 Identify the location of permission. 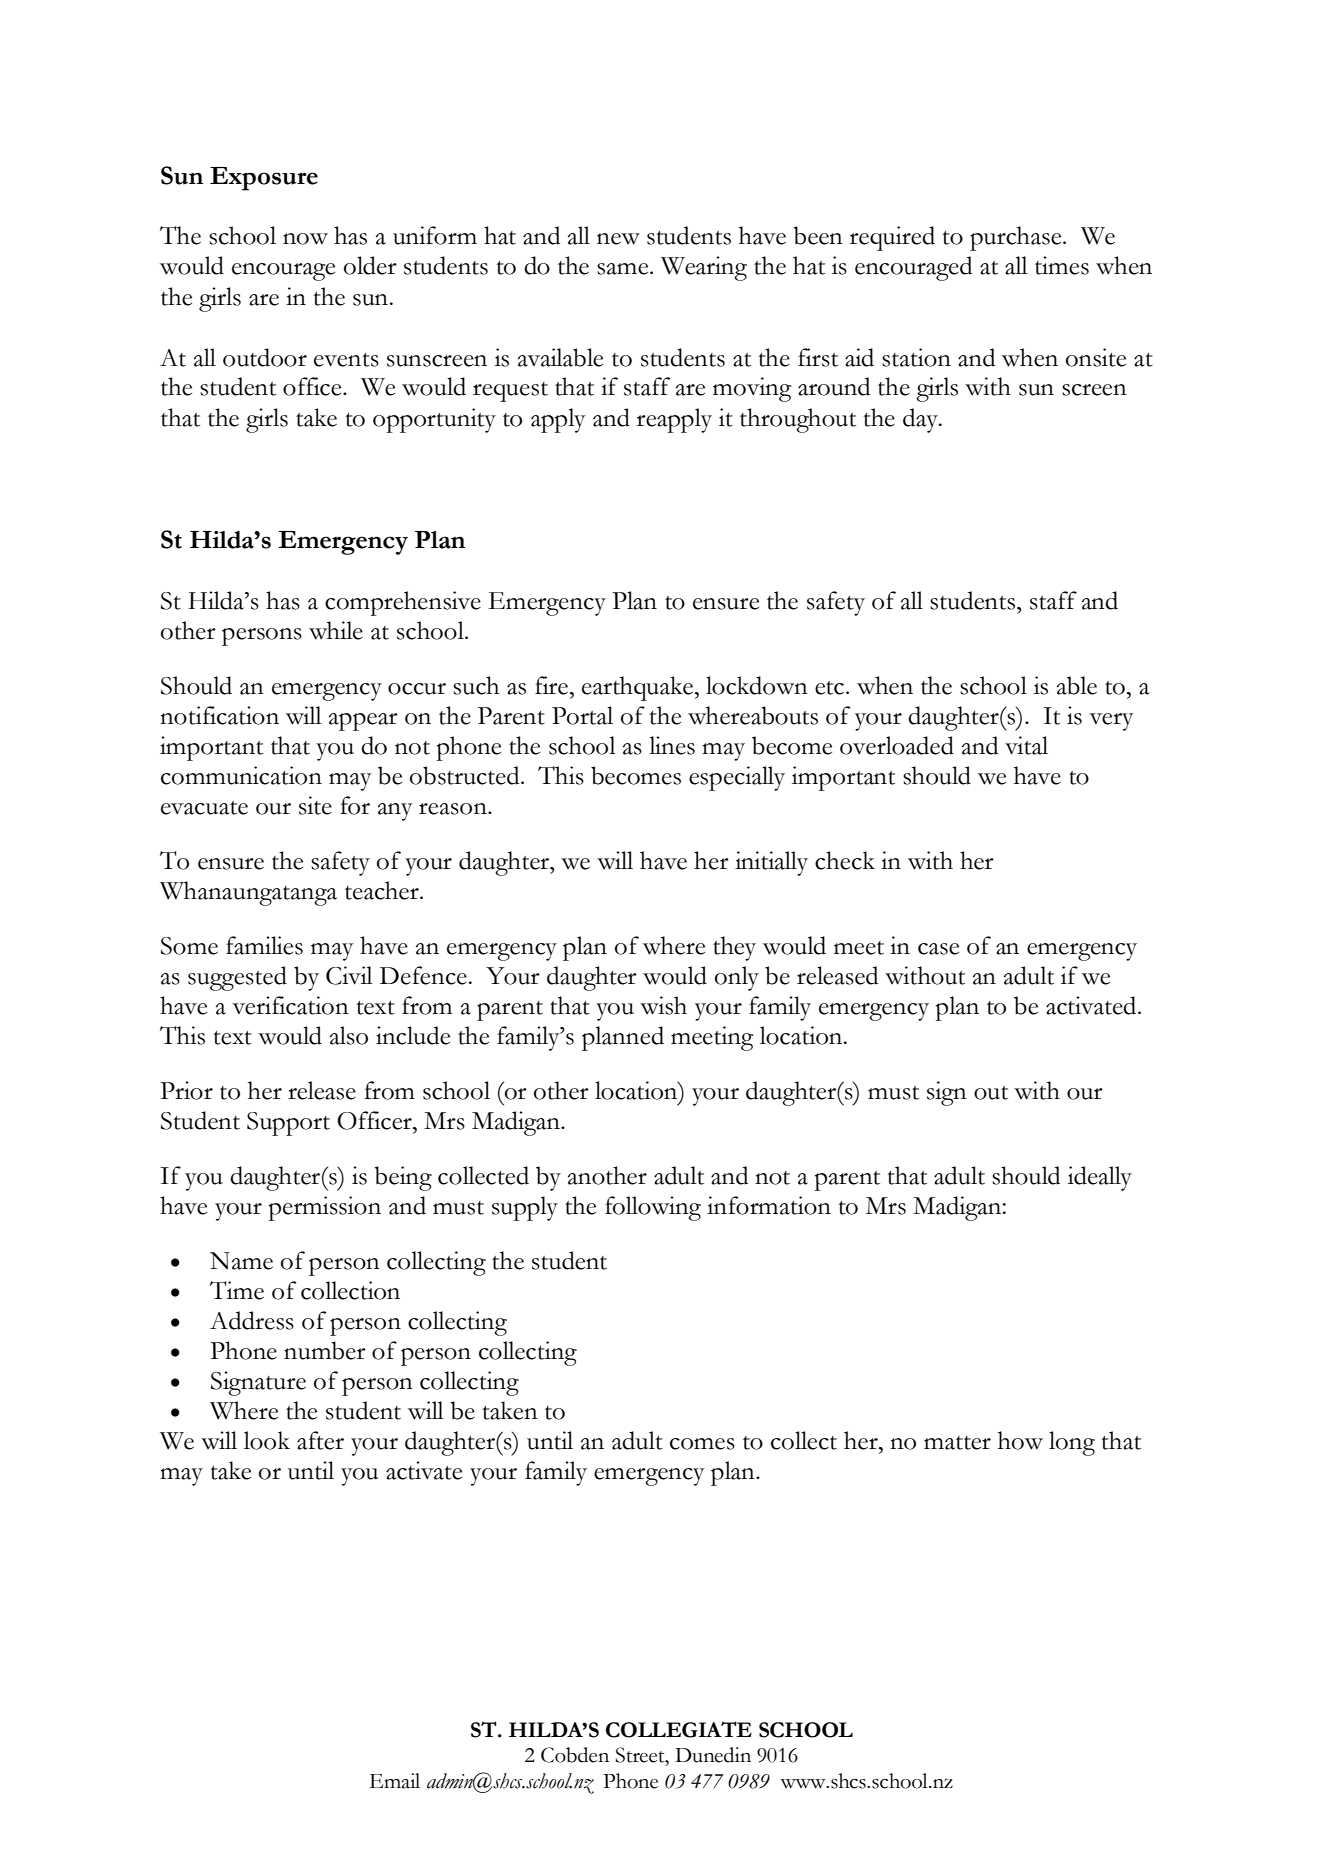
(325, 1208).
